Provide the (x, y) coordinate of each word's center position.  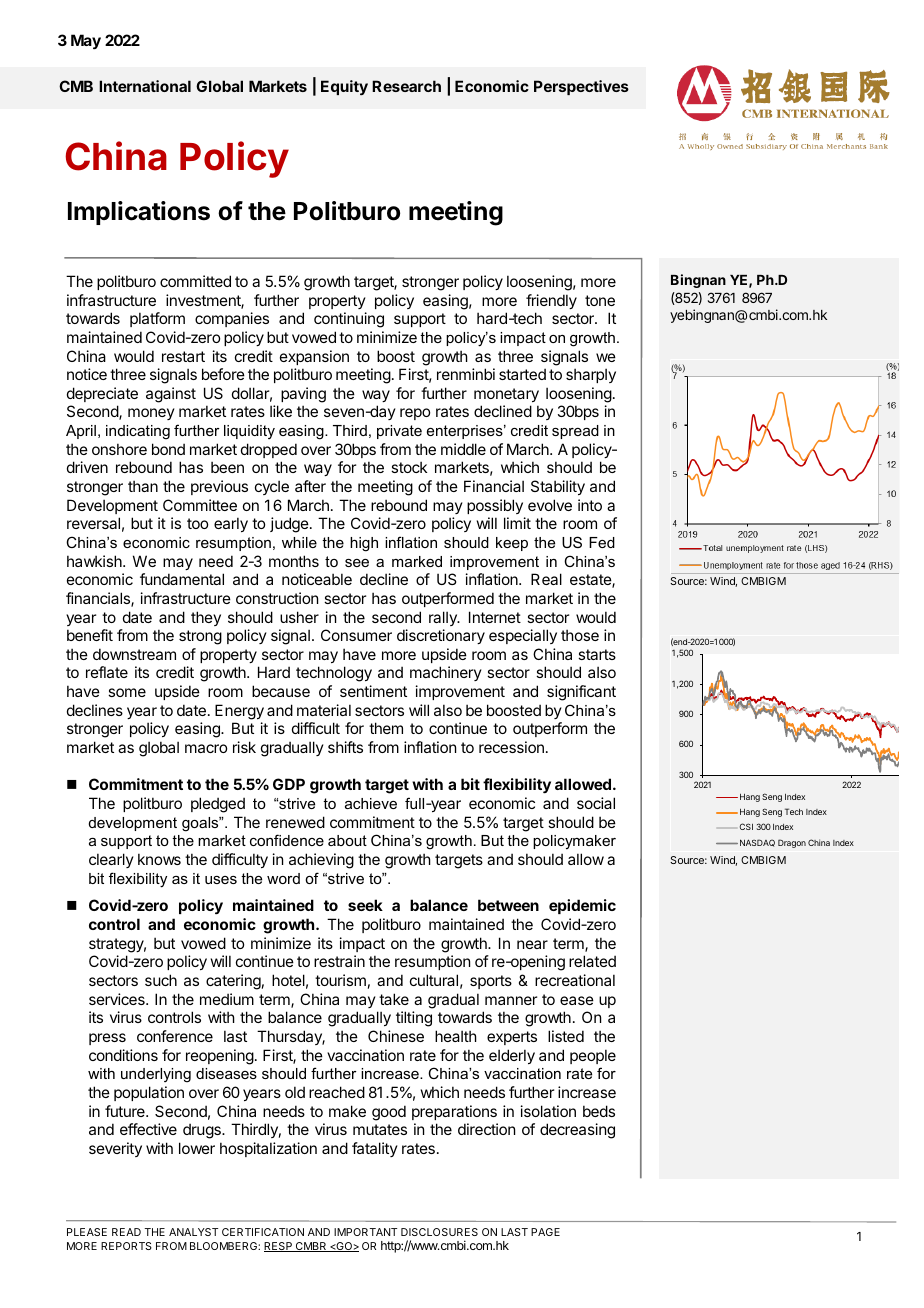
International (145, 86)
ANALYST (193, 1232)
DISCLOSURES (439, 1232)
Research (406, 86)
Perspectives (581, 87)
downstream (134, 654)
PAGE (545, 1232)
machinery (446, 673)
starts (597, 654)
